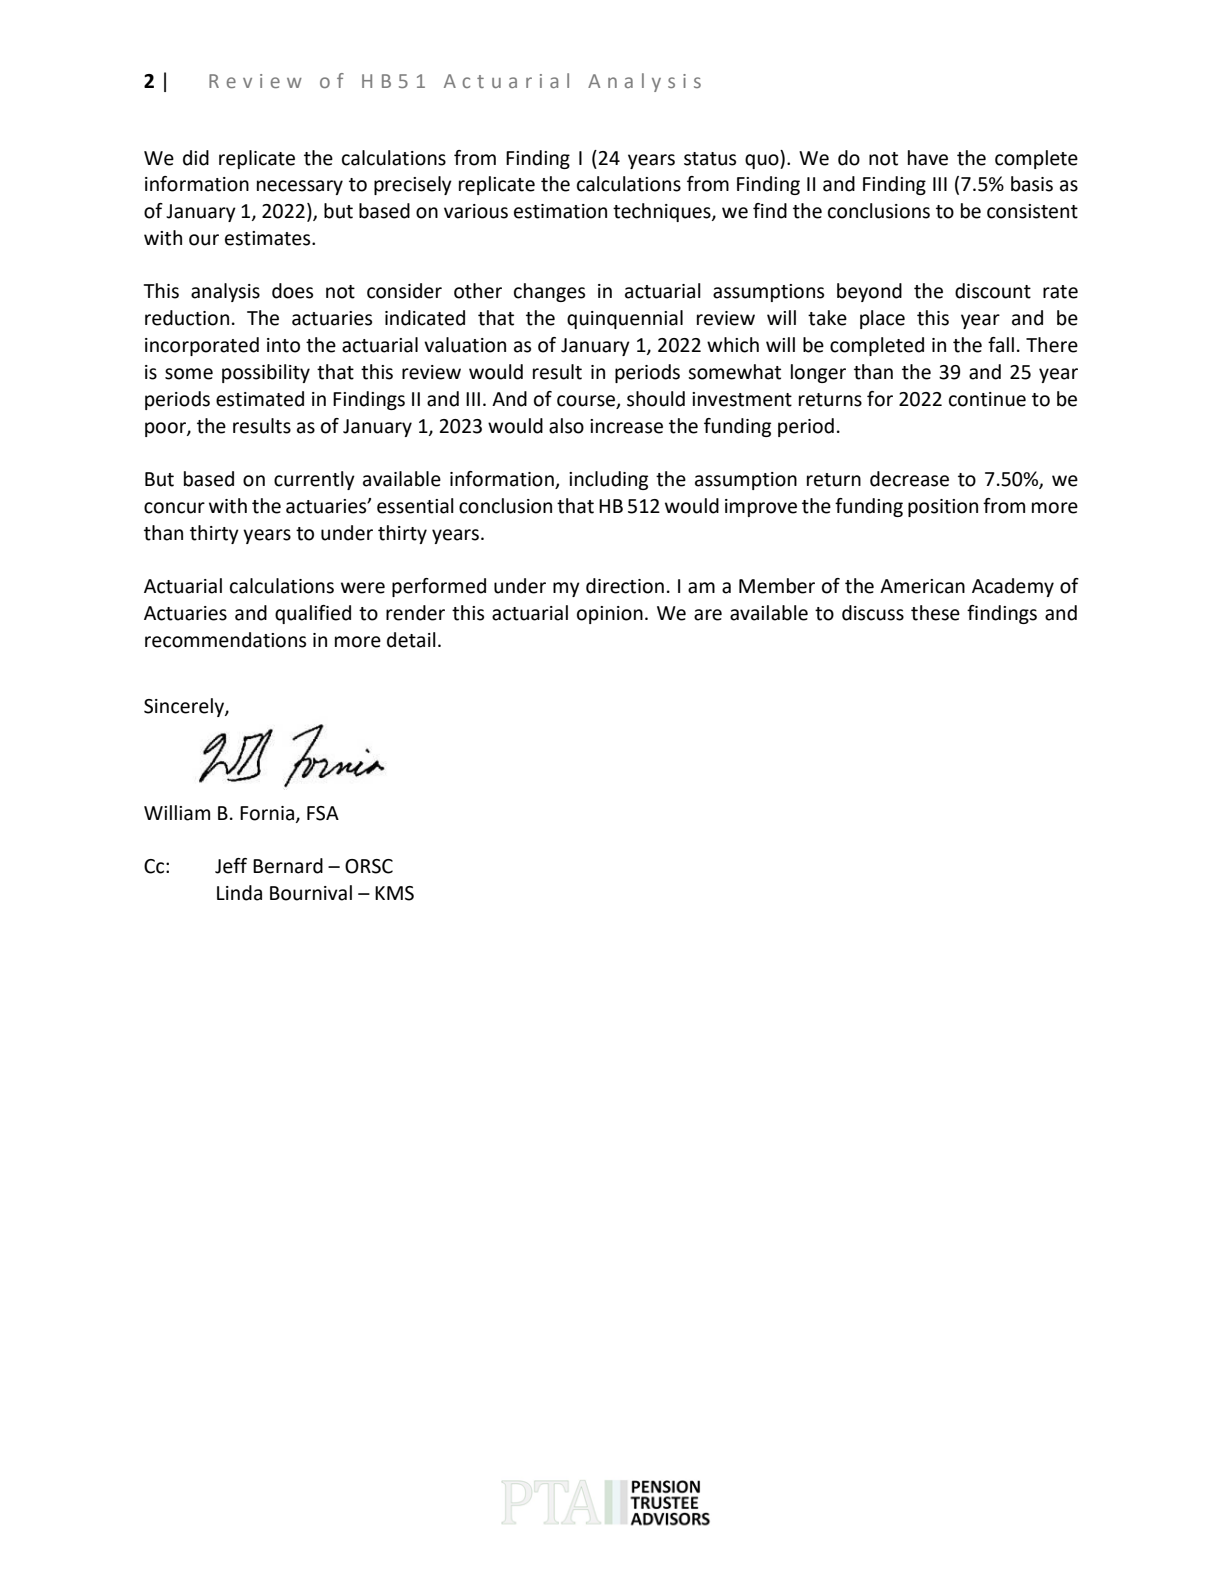 The height and width of the screenshot is (1581, 1222). I want to click on currently, so click(314, 480).
